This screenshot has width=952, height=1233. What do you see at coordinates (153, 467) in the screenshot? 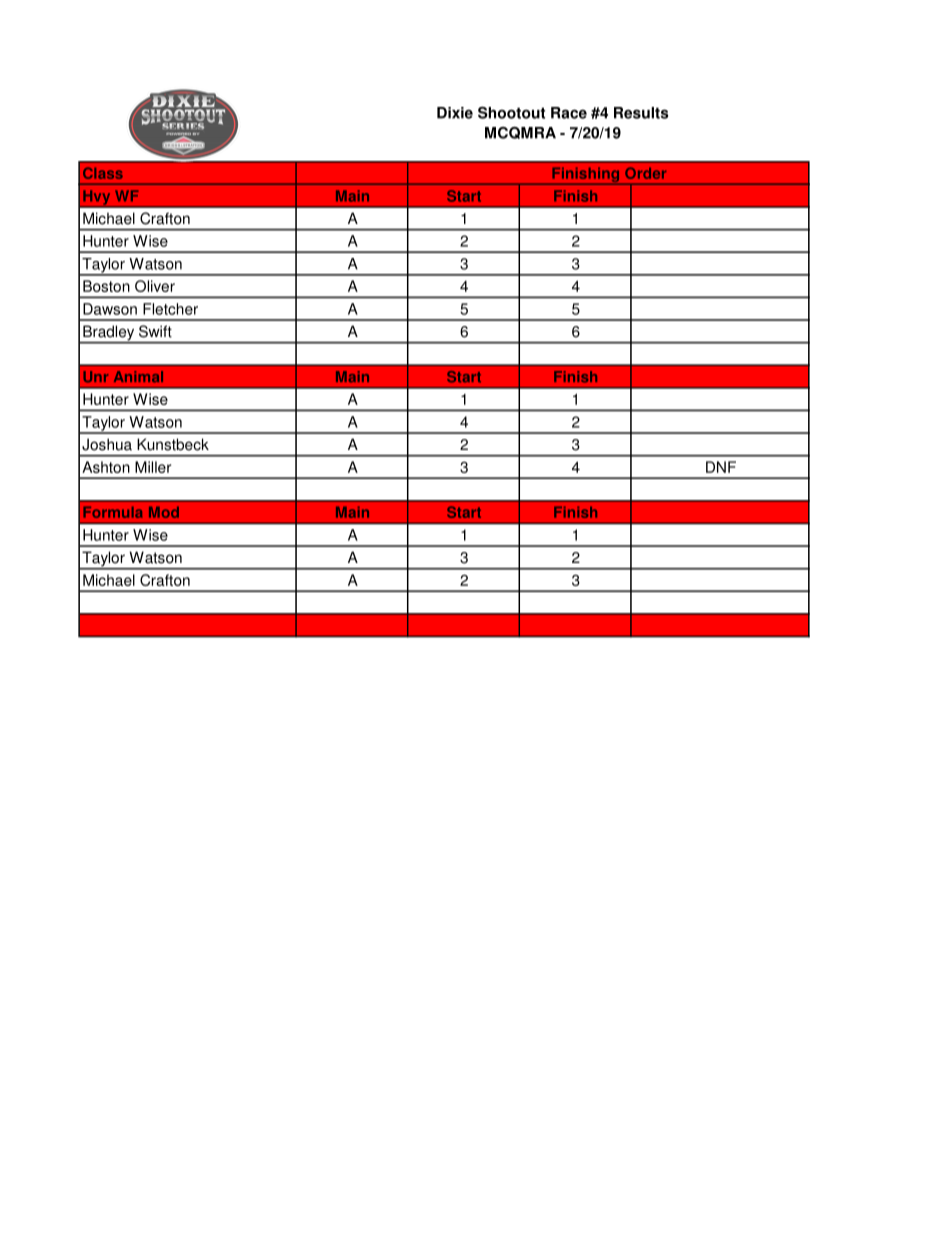
I see `Miller` at bounding box center [153, 467].
